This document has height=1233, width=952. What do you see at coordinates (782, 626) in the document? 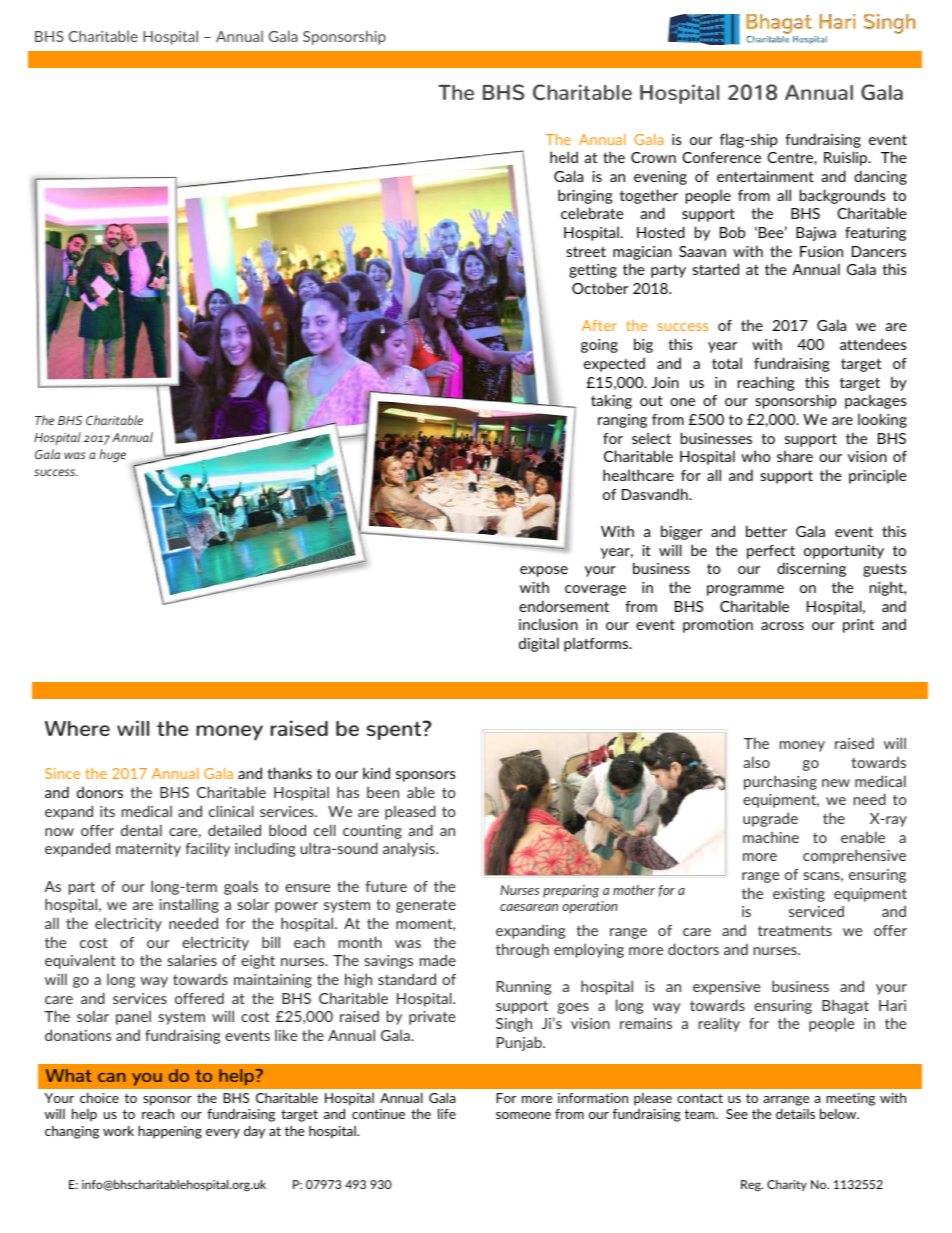
I see `across` at bounding box center [782, 626].
